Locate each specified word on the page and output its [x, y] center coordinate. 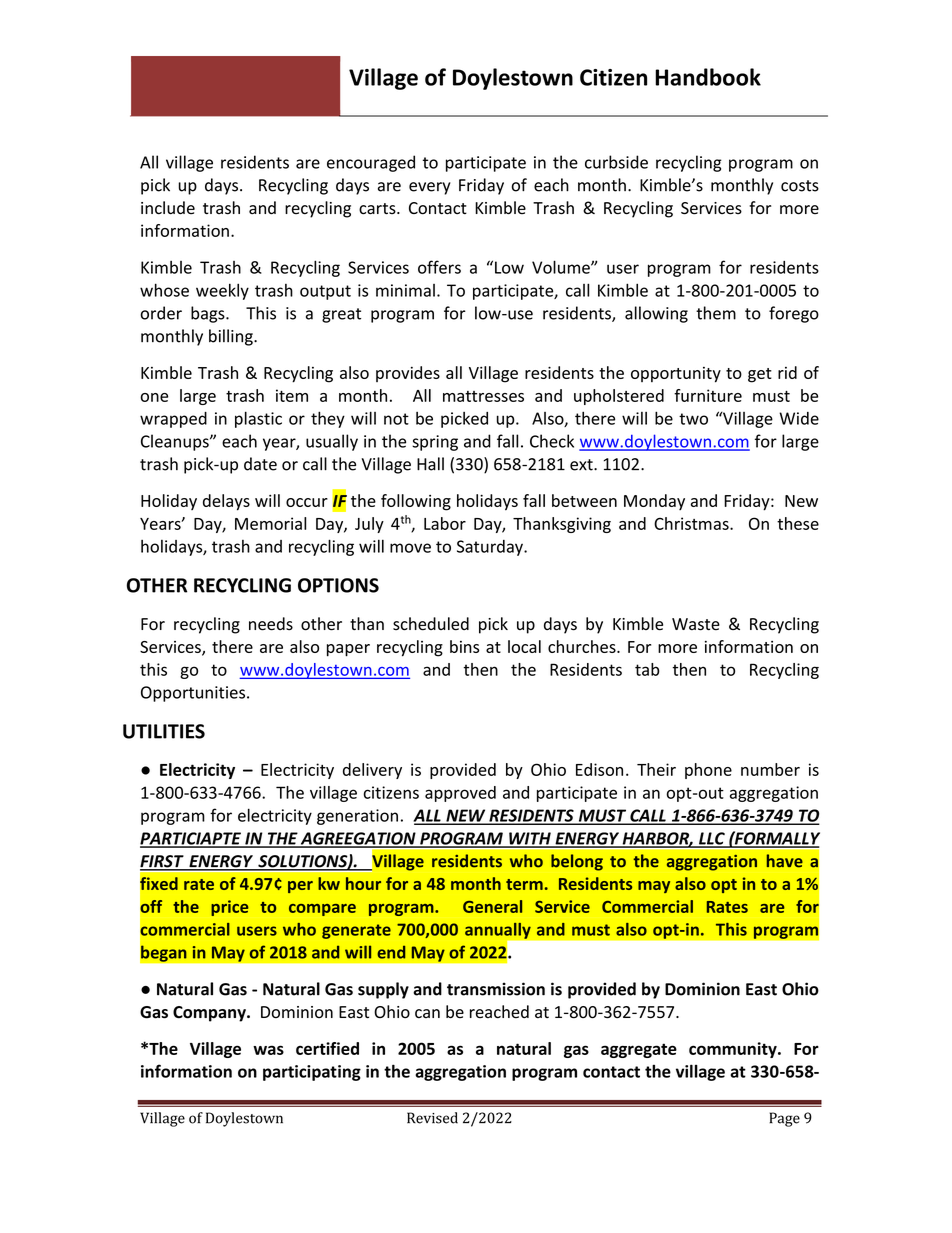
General [492, 906]
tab [647, 669]
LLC [712, 839]
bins [464, 646]
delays [226, 502]
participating [312, 1073]
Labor [445, 523]
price [230, 908]
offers [439, 267]
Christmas [692, 523]
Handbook [708, 77]
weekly [222, 291]
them [716, 313]
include [168, 208]
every [430, 188]
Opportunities [193, 694]
